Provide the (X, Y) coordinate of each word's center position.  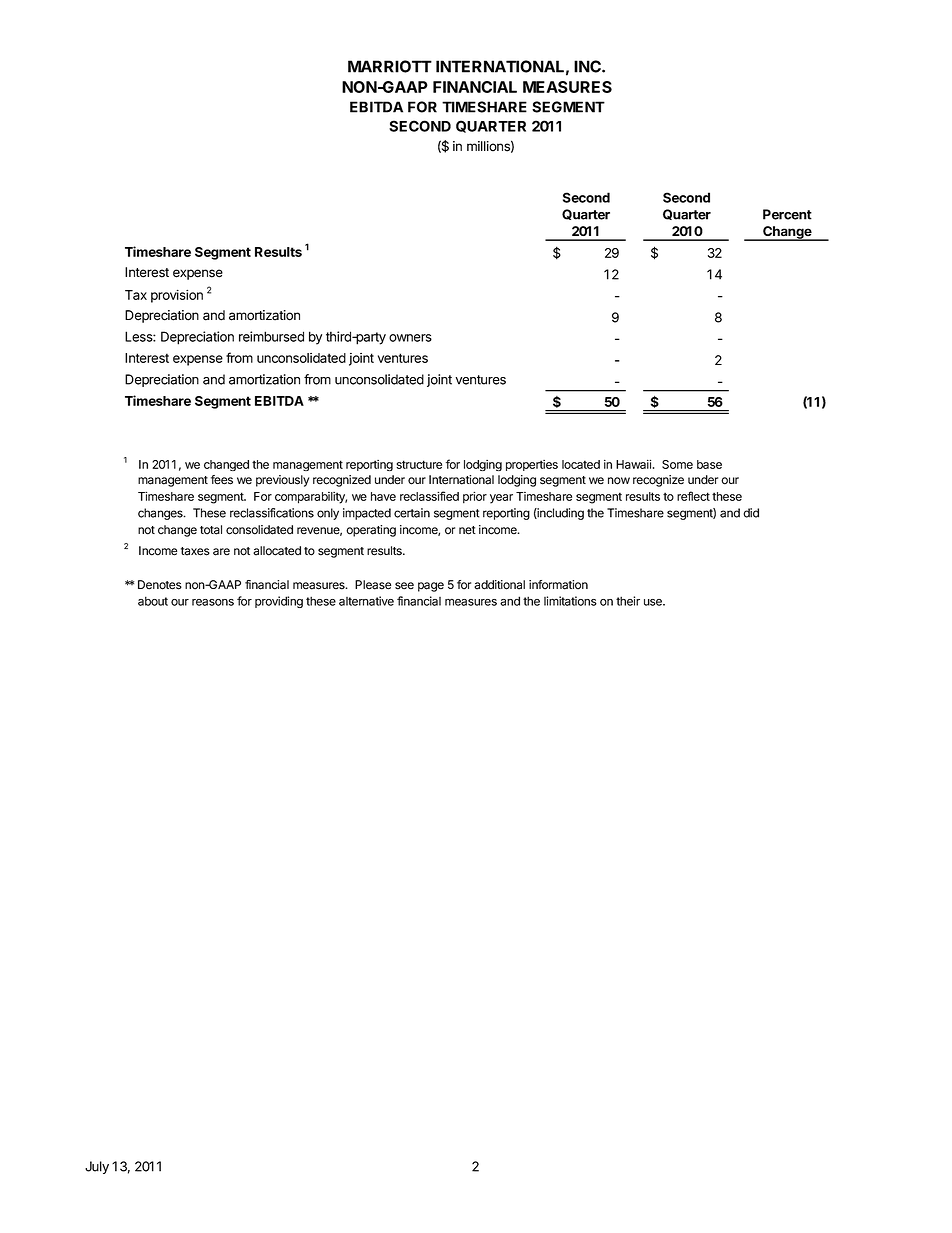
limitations (570, 601)
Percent (787, 214)
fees (222, 480)
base (709, 464)
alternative (366, 601)
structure (419, 464)
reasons (213, 602)
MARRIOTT (390, 66)
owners (410, 338)
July (97, 1167)
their (628, 601)
